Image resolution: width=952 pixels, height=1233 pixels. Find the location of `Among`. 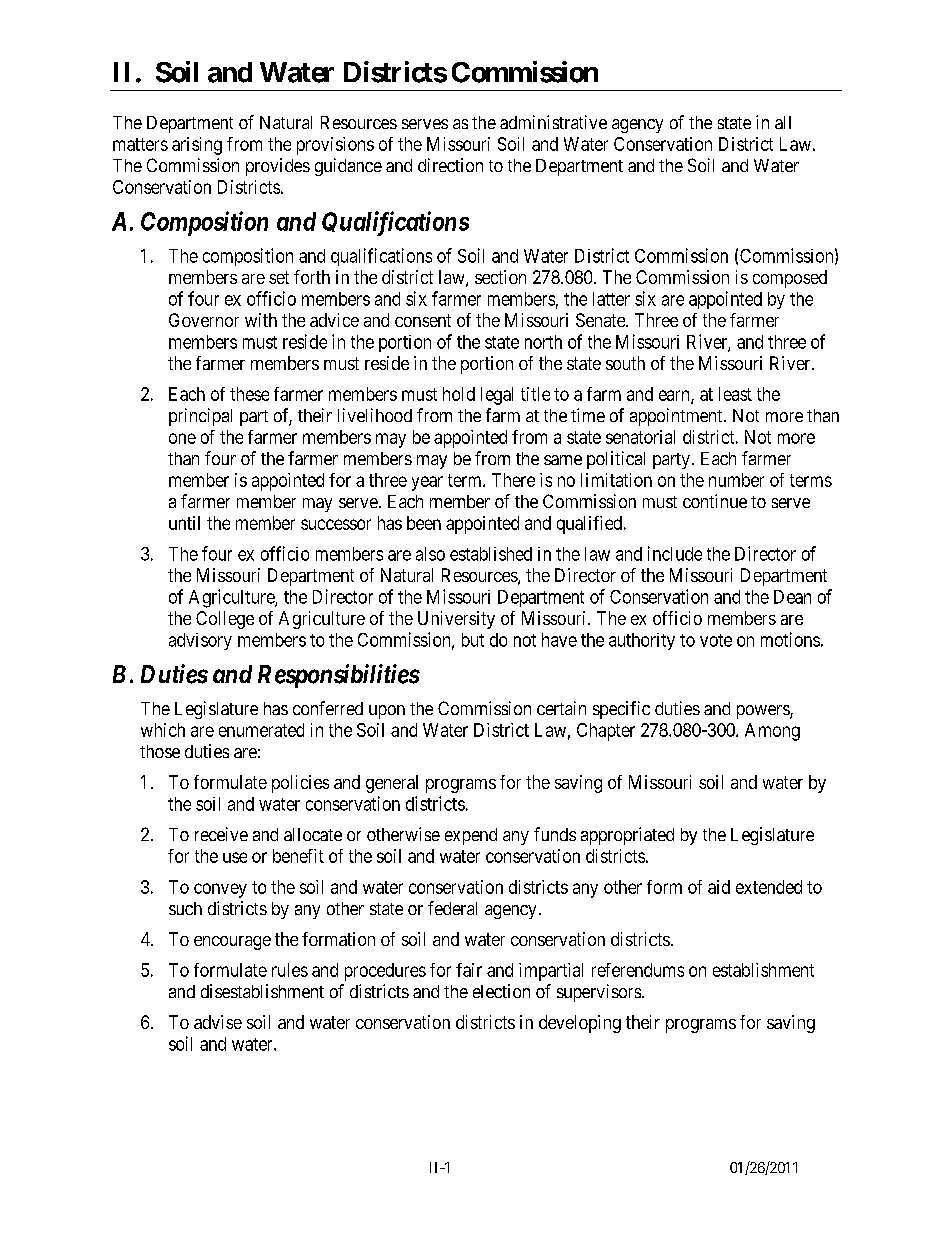

Among is located at coordinates (772, 732).
